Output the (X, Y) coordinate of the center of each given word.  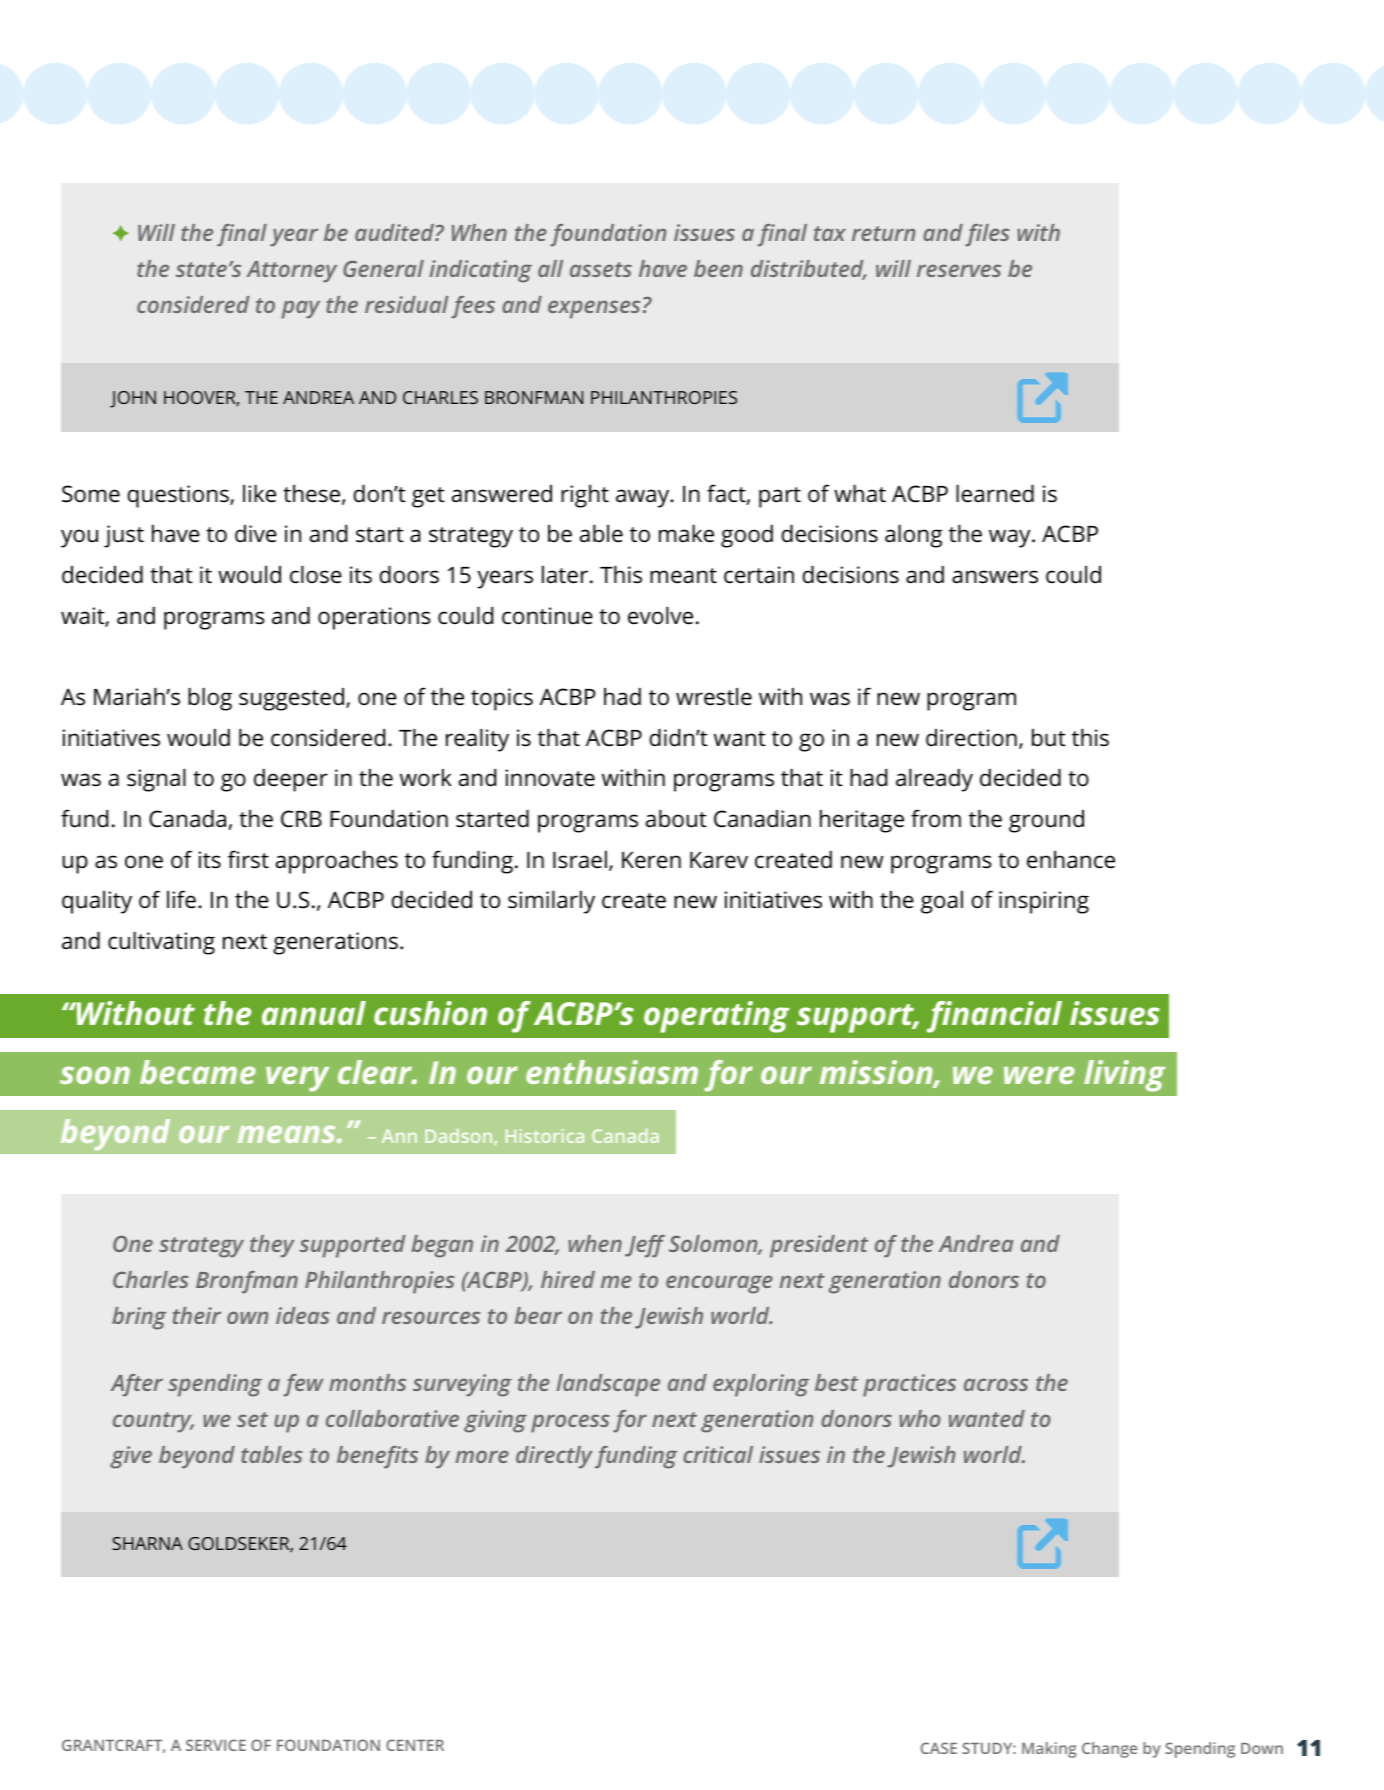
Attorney (292, 272)
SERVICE (216, 1745)
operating (717, 1017)
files (987, 235)
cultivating (161, 943)
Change (1110, 1750)
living (1124, 1076)
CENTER (415, 1745)
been (718, 268)
